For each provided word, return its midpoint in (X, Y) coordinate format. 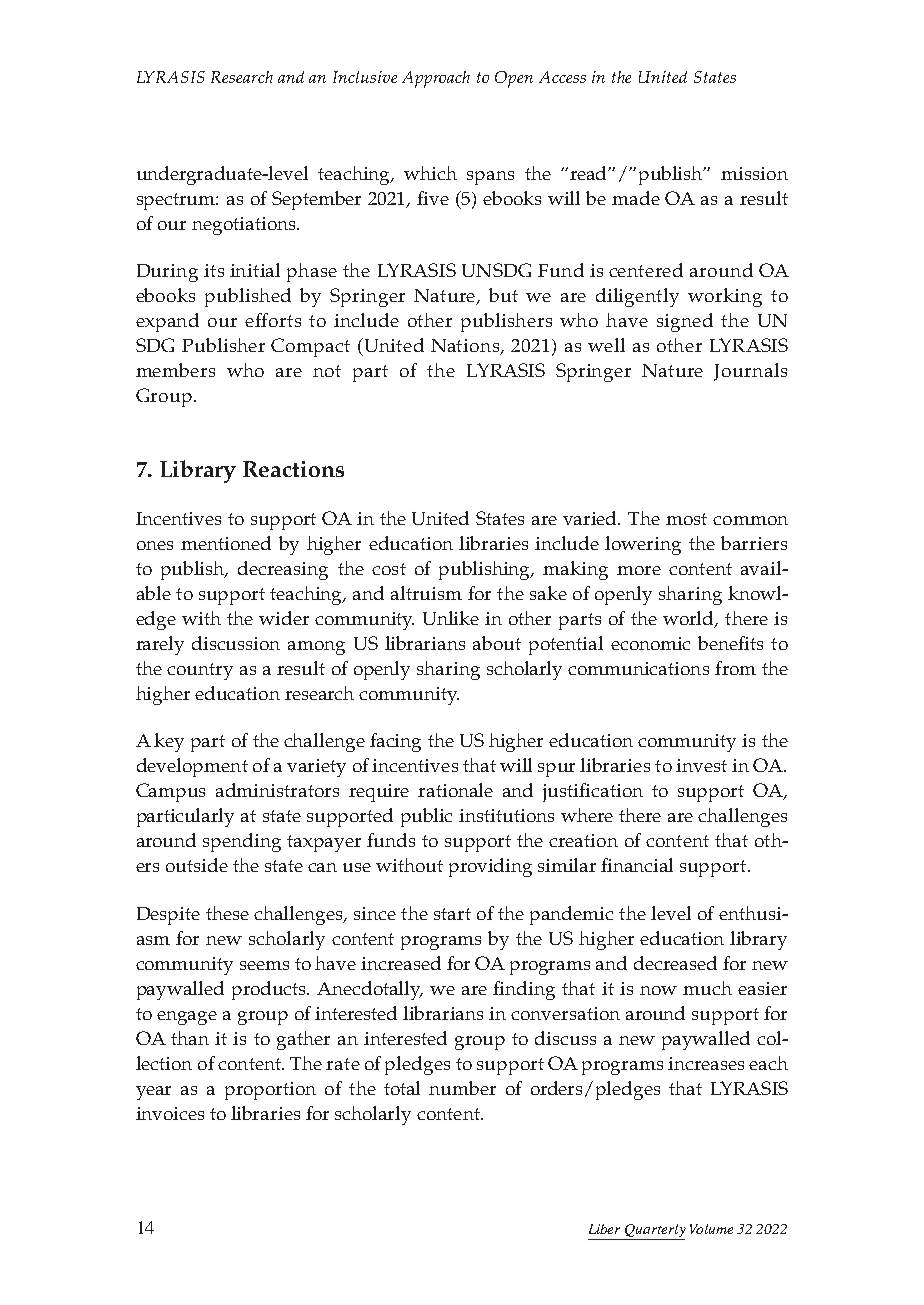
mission (754, 173)
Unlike (451, 618)
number (462, 1088)
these (227, 913)
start (452, 914)
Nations (466, 347)
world (690, 619)
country (200, 671)
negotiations (245, 226)
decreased (675, 963)
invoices (170, 1113)
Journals (750, 372)
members (175, 370)
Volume (711, 1229)
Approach (436, 79)
